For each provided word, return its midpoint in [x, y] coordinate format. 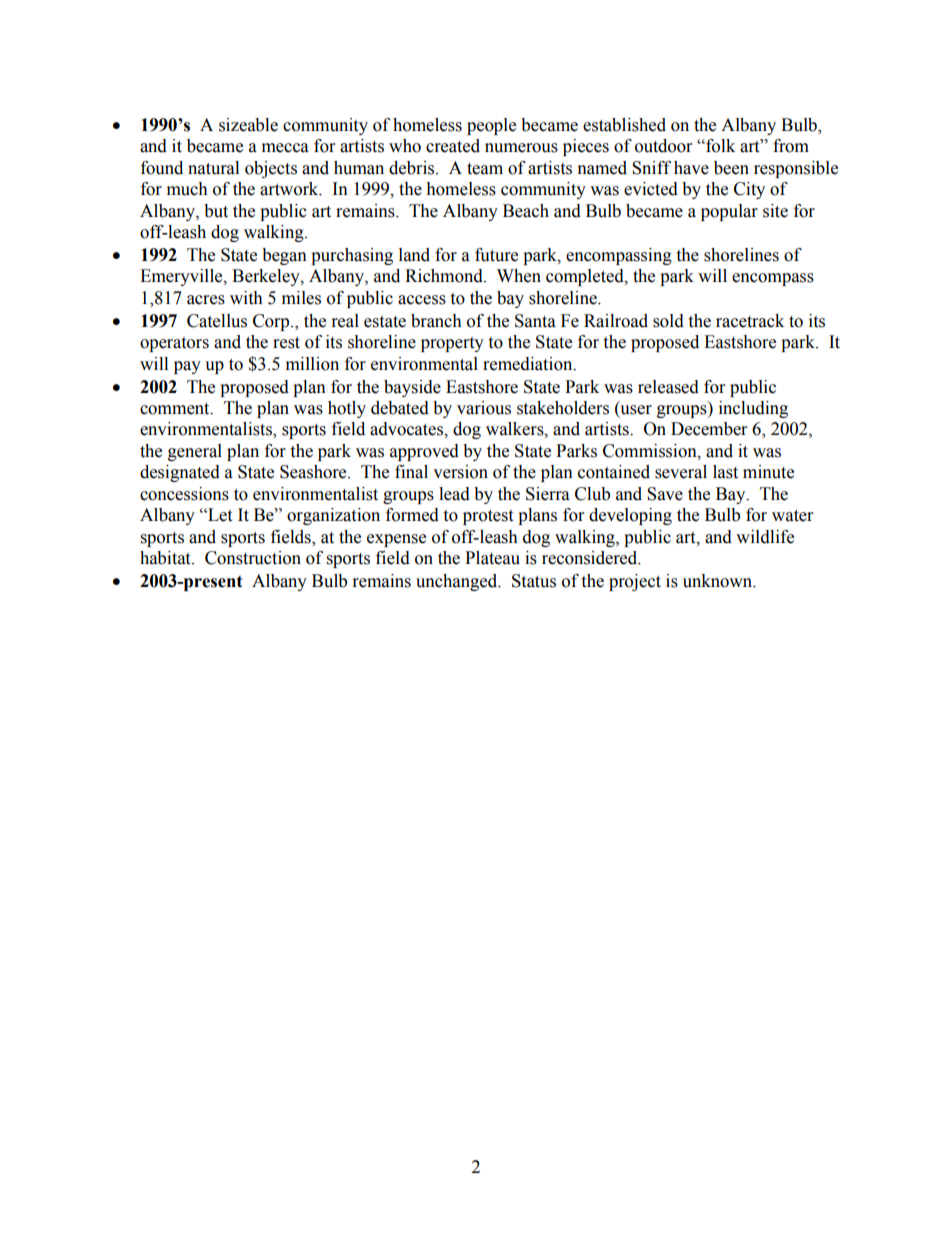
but [216, 211]
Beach [526, 211]
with [246, 298]
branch [436, 321]
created [453, 146]
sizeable [248, 125]
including [753, 409]
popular [729, 212]
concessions [184, 494]
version [460, 472]
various [484, 408]
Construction [253, 558]
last [725, 472]
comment [176, 409]
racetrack [750, 321]
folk [719, 146]
